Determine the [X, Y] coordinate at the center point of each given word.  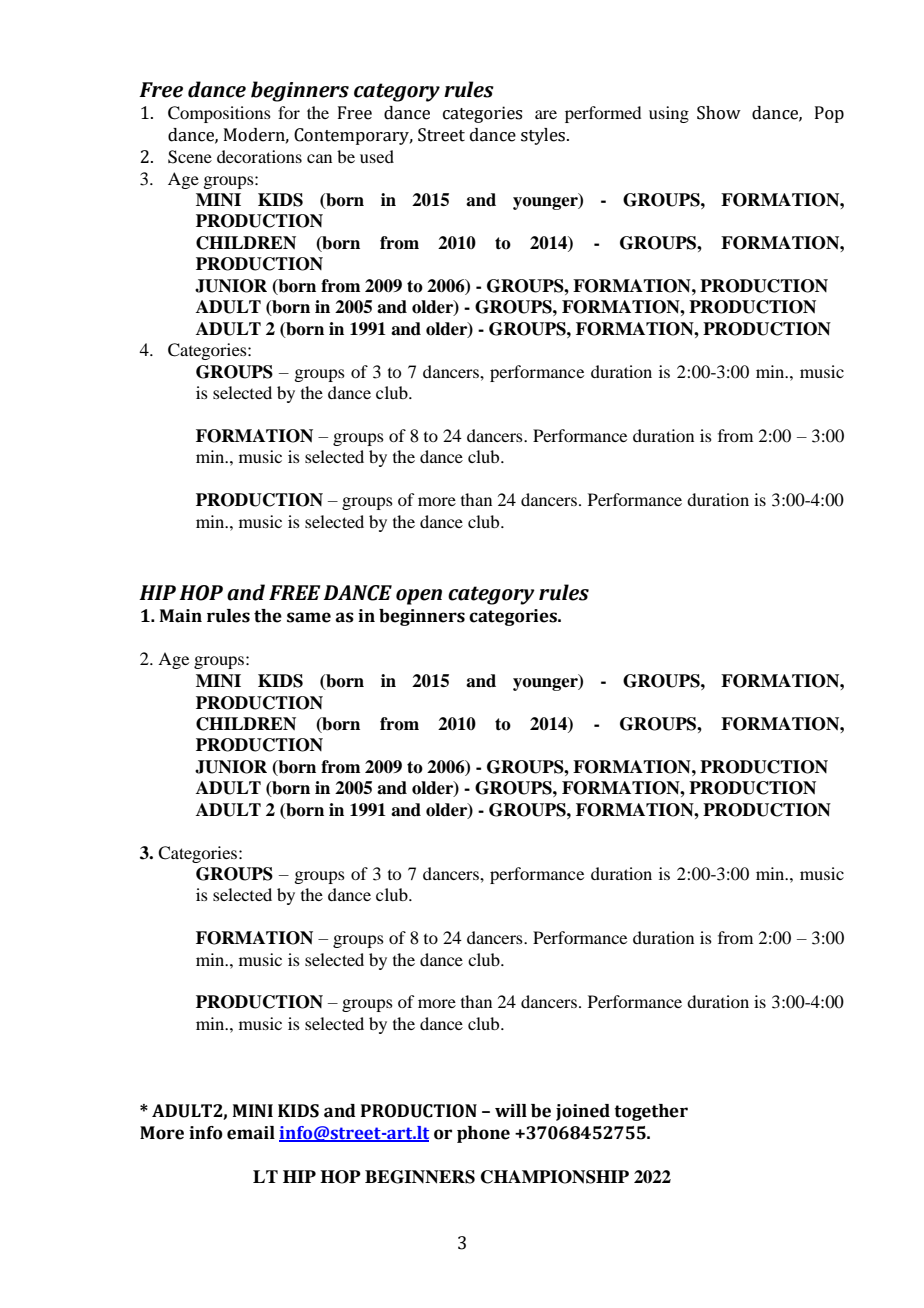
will [511, 1110]
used [377, 156]
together [651, 1112]
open [419, 597]
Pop [829, 114]
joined [583, 1112]
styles [544, 136]
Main [181, 616]
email [251, 1133]
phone [483, 1134]
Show [719, 113]
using [669, 114]
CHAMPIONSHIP [555, 1177]
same [309, 617]
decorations [259, 156]
